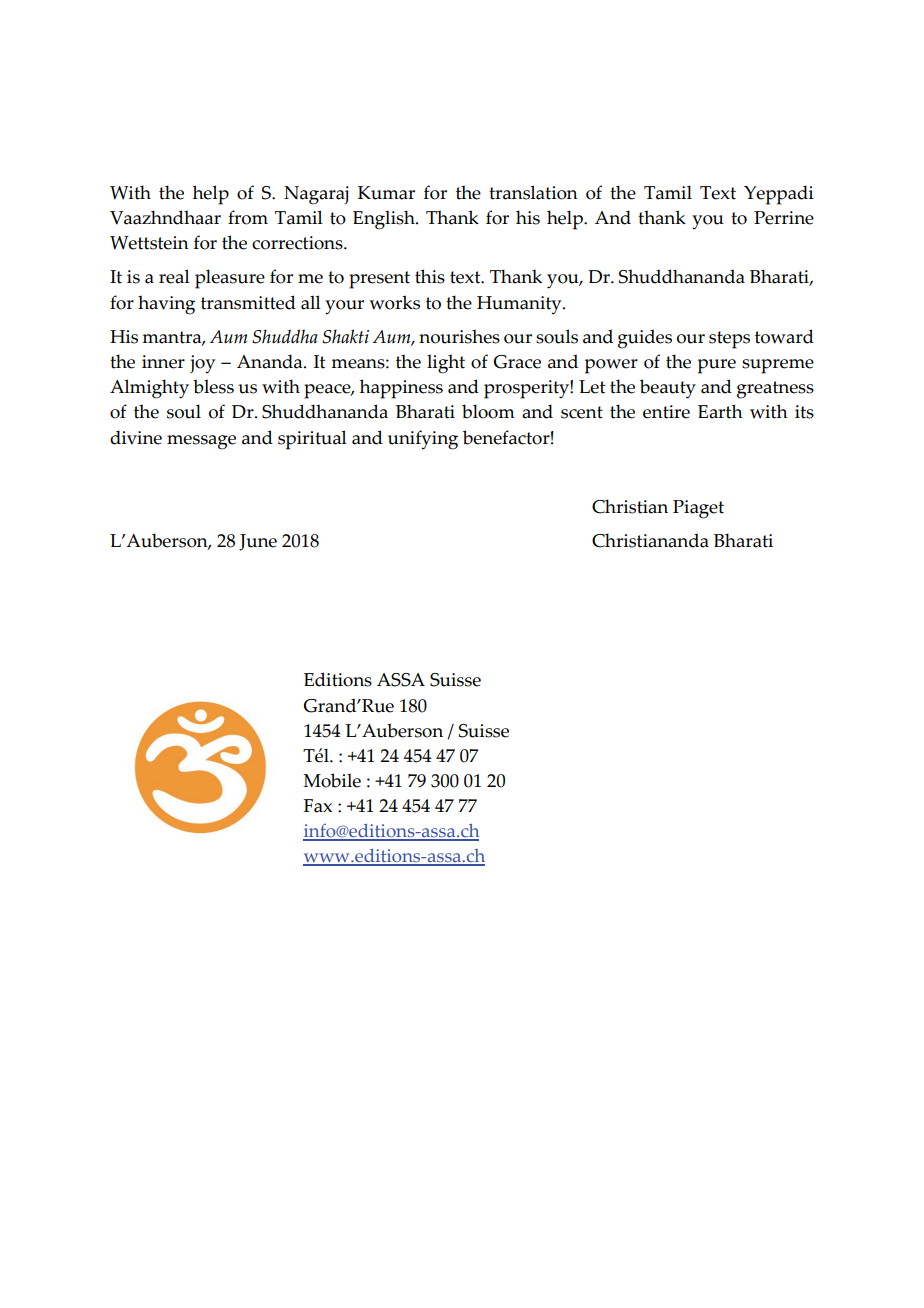 This image has width=924, height=1308. What do you see at coordinates (698, 509) in the image?
I see `Piaget` at bounding box center [698, 509].
